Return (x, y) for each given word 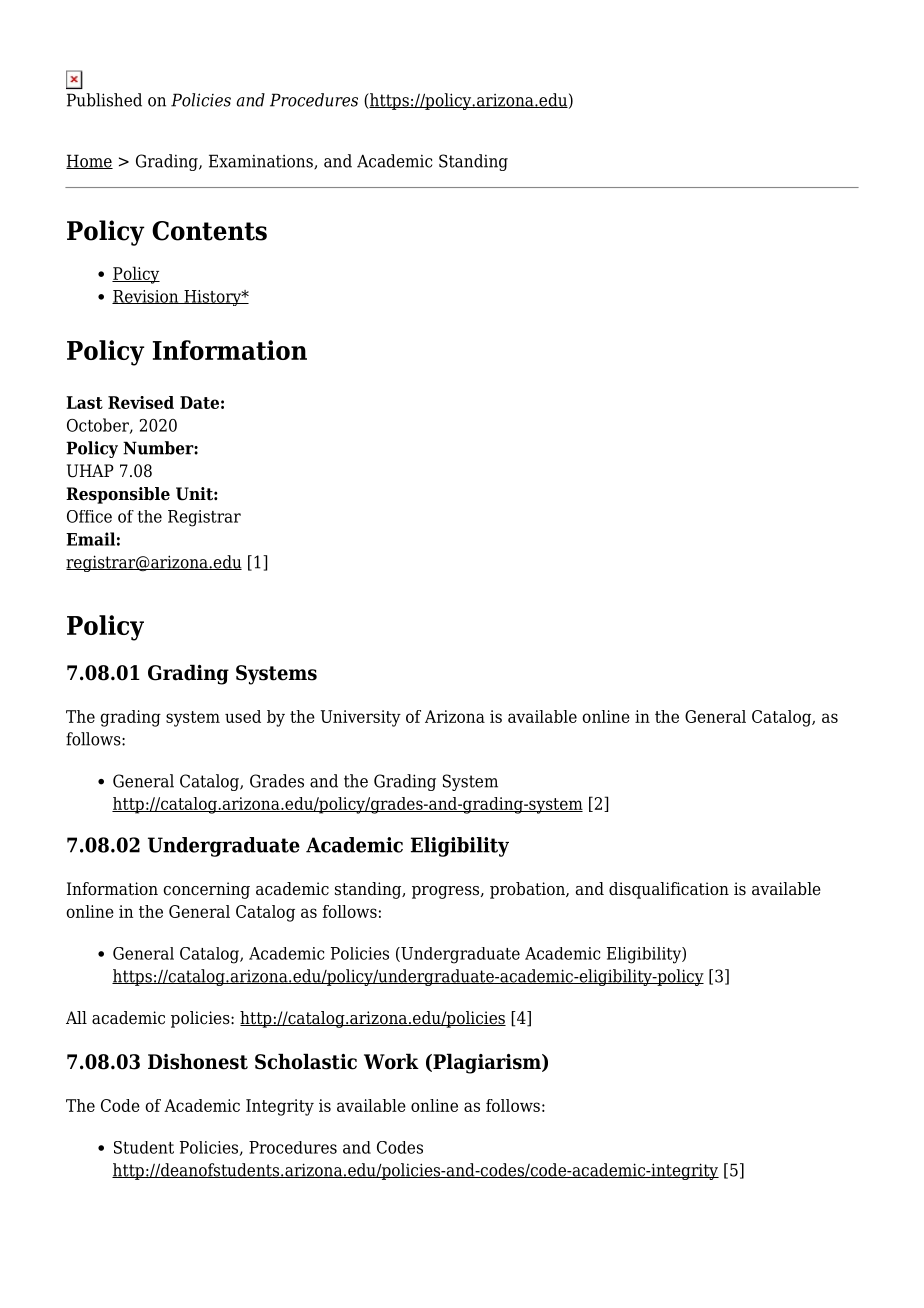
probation (528, 890)
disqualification (669, 890)
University (360, 718)
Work (391, 1061)
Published (104, 100)
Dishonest (198, 1061)
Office (89, 516)
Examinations (262, 162)
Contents (209, 231)
